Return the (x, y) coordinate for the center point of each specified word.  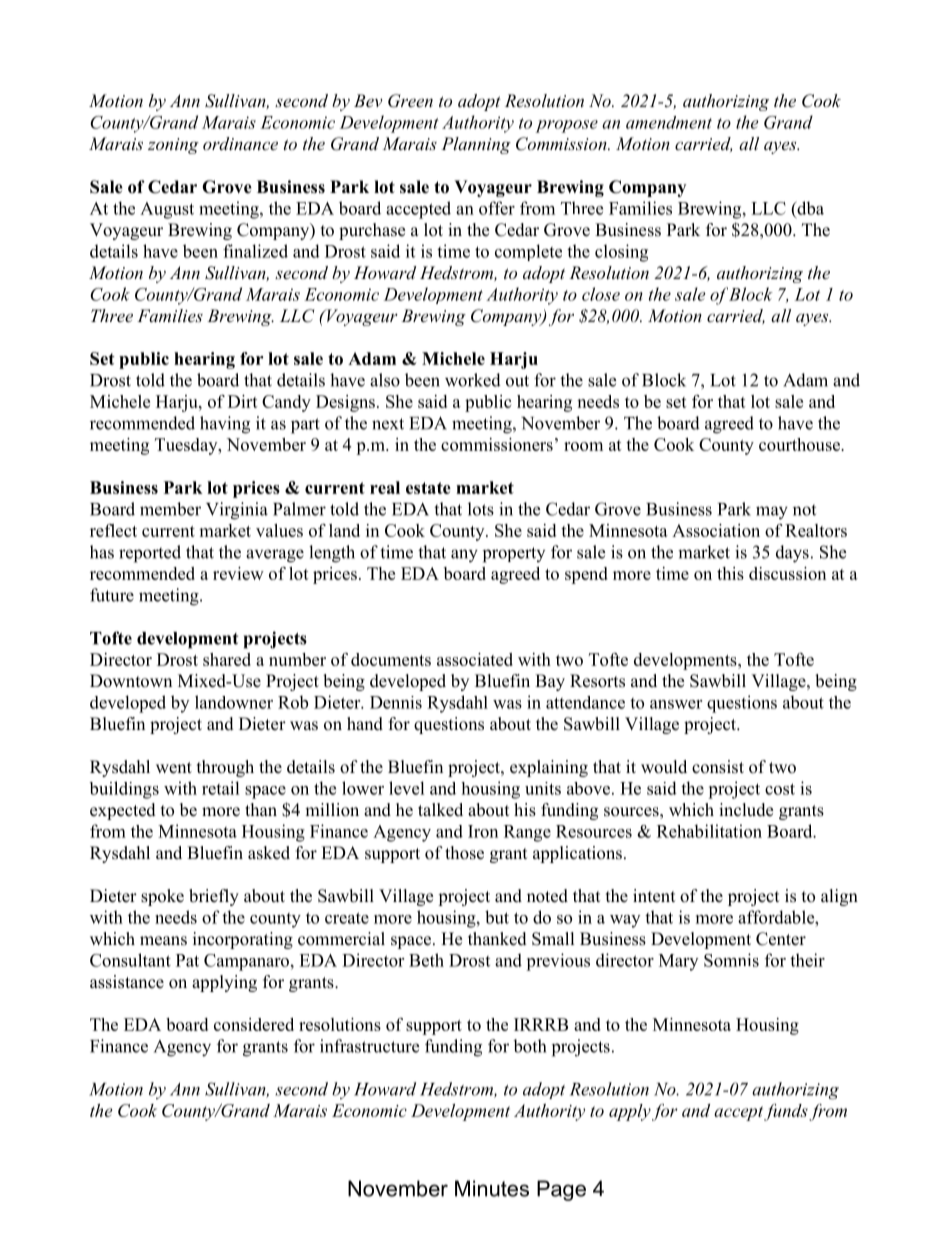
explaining (549, 768)
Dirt (243, 401)
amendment (669, 122)
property (514, 555)
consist (718, 767)
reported (150, 554)
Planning (476, 145)
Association (716, 530)
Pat (187, 960)
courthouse (800, 444)
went (174, 768)
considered (254, 1024)
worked (473, 380)
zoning (173, 146)
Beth (426, 960)
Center (781, 939)
